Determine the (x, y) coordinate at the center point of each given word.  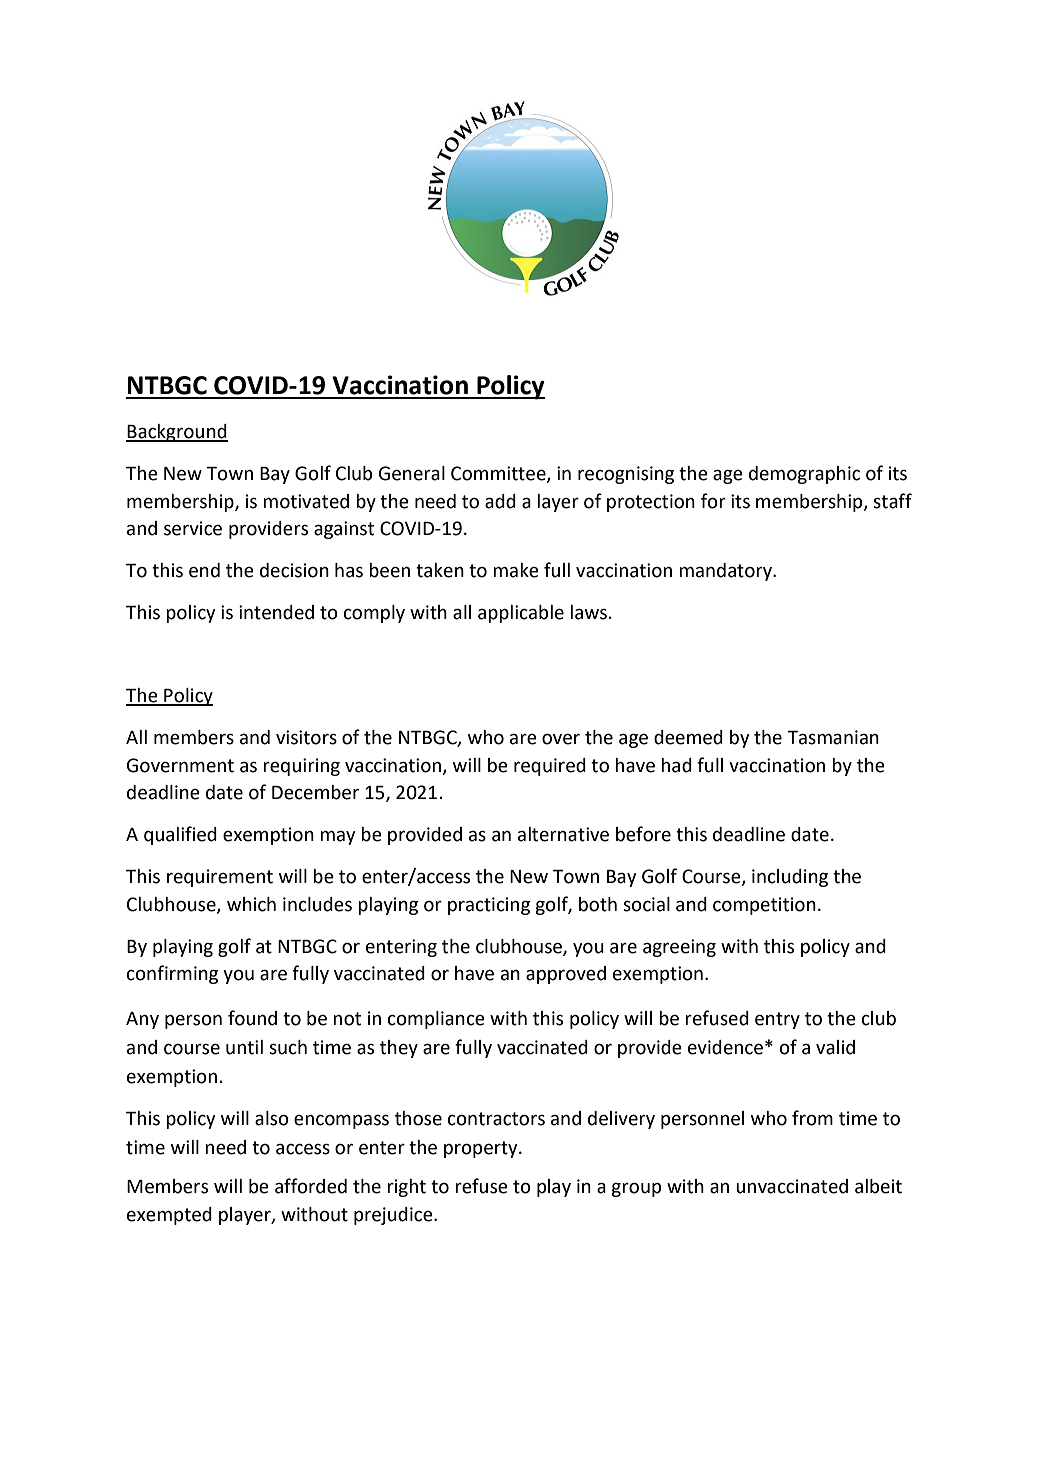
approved (566, 975)
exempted (169, 1216)
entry (777, 1020)
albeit (878, 1186)
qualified (180, 835)
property (482, 1149)
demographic (804, 475)
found (252, 1018)
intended (276, 612)
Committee (499, 474)
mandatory (726, 572)
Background (177, 433)
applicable (521, 614)
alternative (563, 834)
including (790, 878)
